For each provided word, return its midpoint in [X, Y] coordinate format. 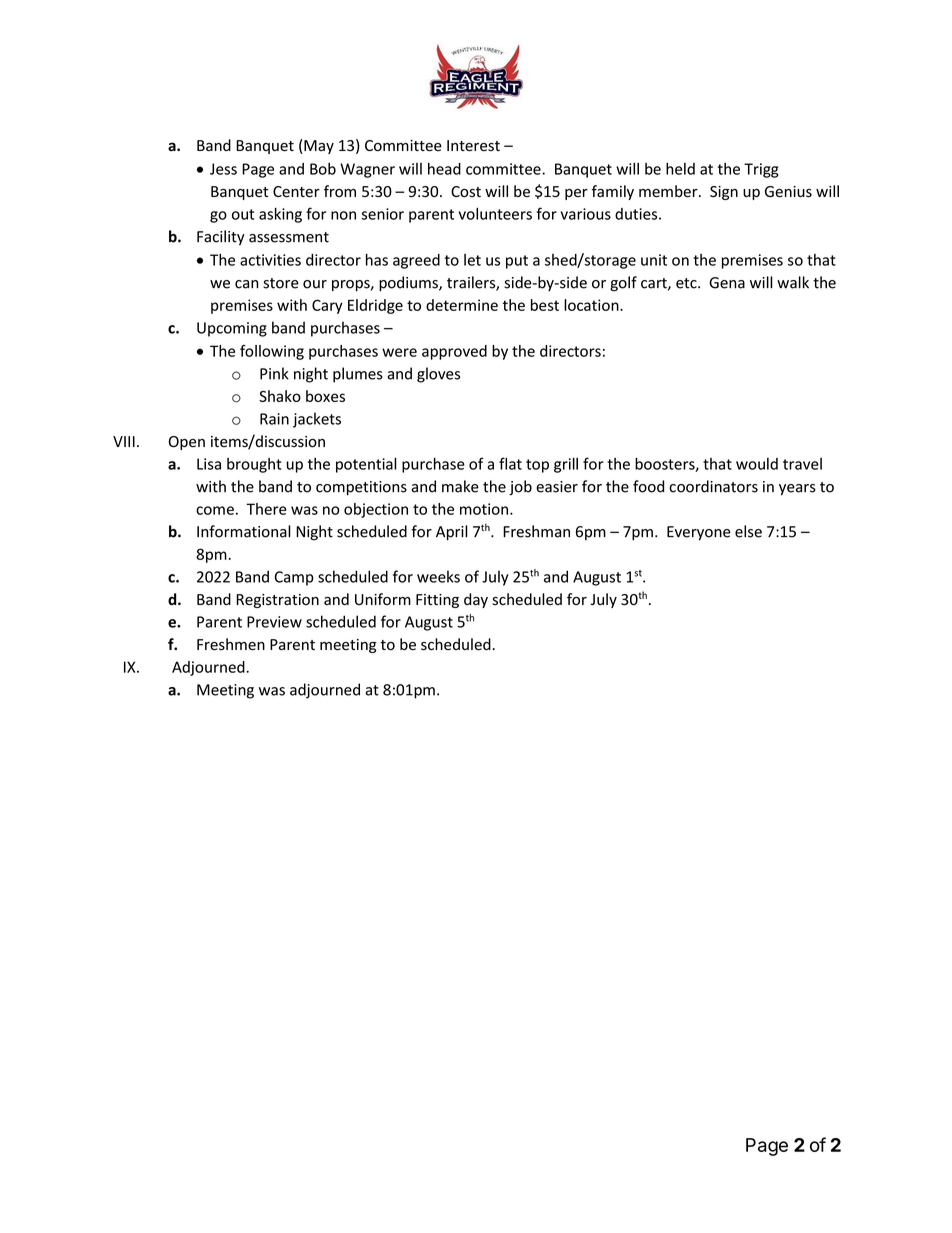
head [444, 169]
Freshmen [231, 644]
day [476, 600]
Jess [223, 169]
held [680, 168]
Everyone [699, 533]
